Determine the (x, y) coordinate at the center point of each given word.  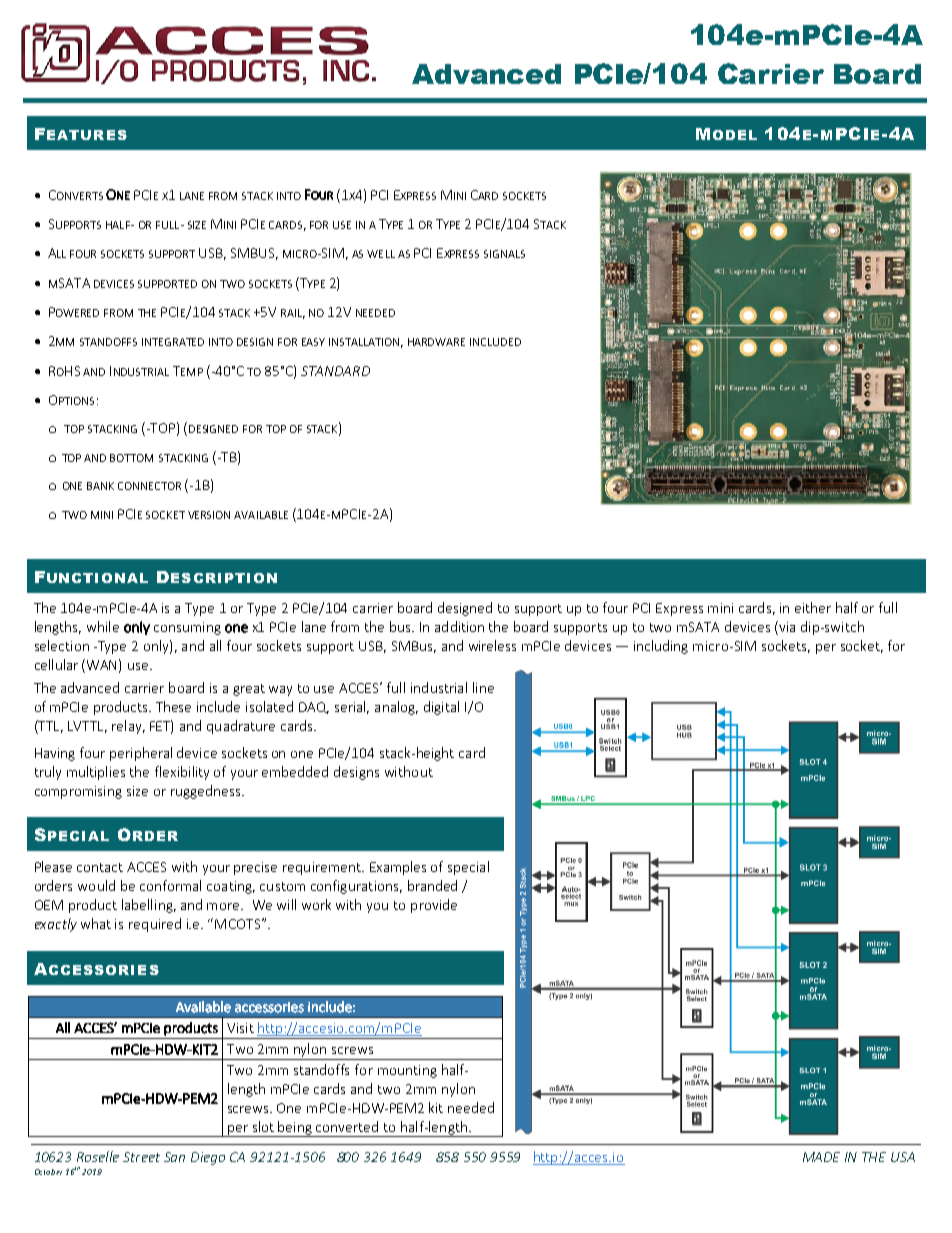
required (155, 925)
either (813, 607)
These (173, 706)
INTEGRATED (173, 342)
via (786, 628)
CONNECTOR (149, 486)
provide (434, 906)
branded (432, 885)
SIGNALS (504, 254)
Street (141, 1157)
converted (347, 1126)
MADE (821, 1157)
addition (459, 626)
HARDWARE (436, 342)
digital (441, 708)
